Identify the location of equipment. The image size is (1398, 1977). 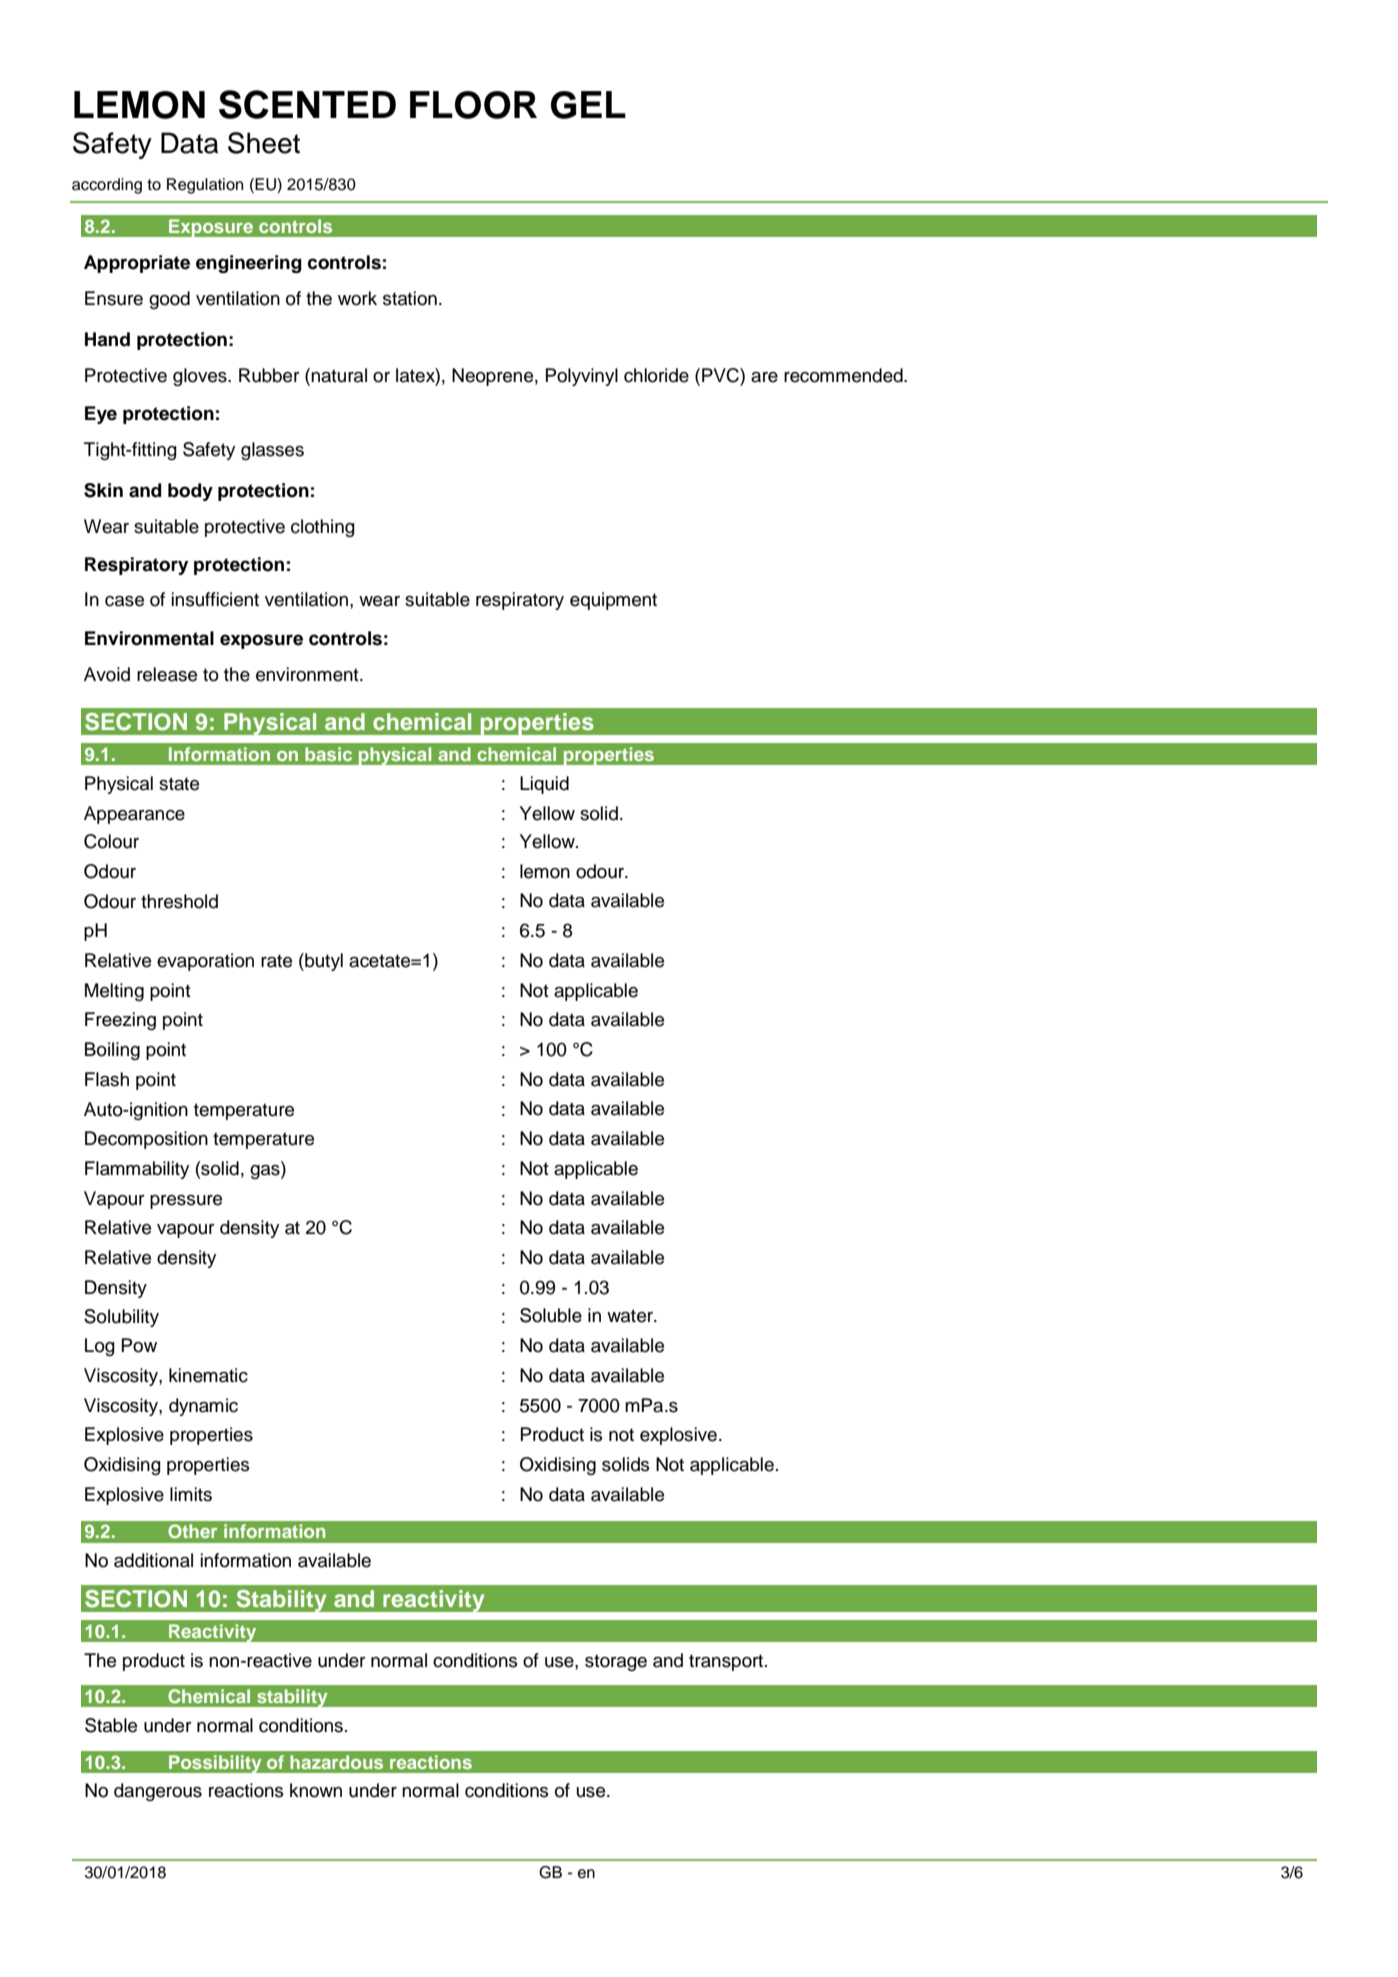
(613, 601).
